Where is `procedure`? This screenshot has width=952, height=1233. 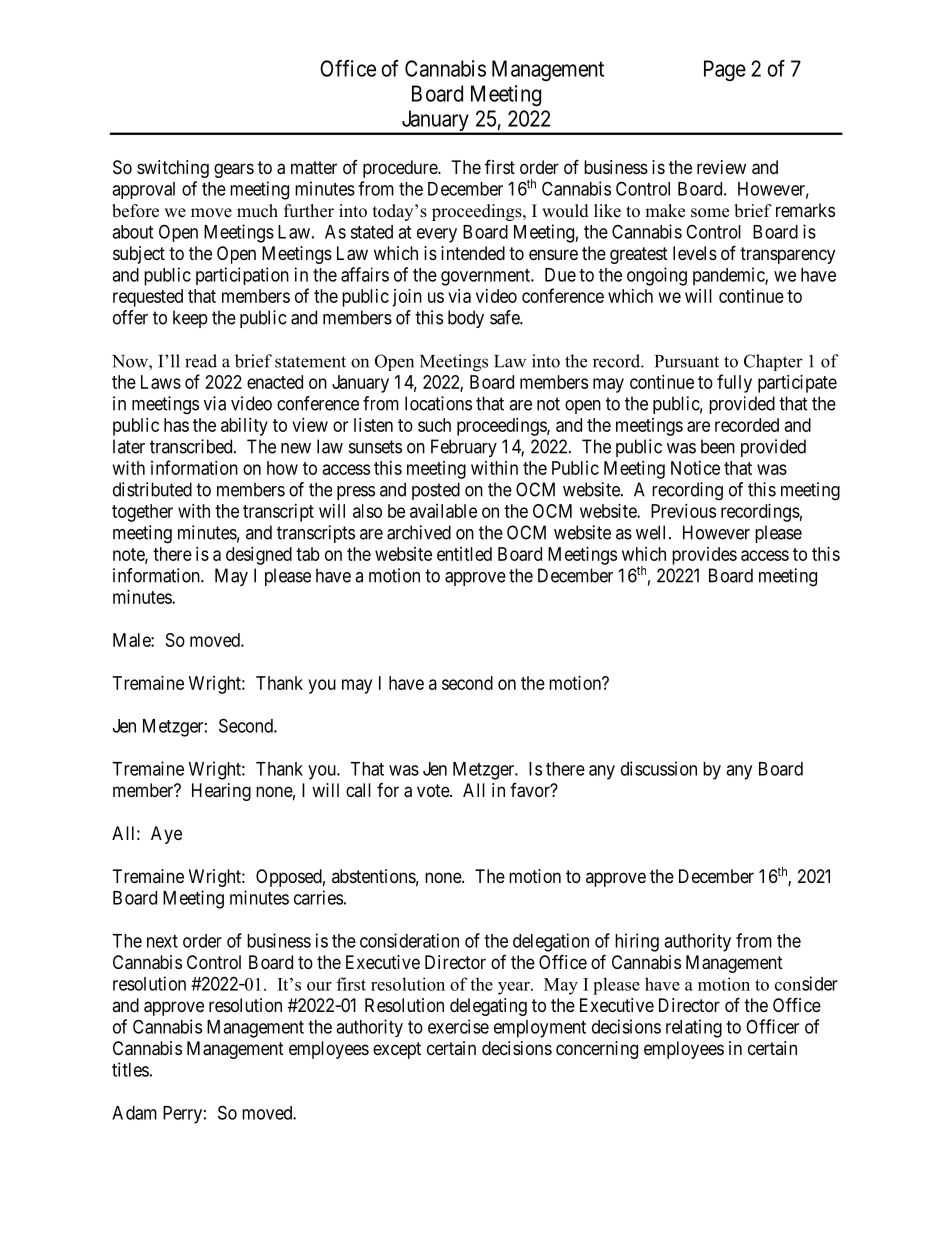
procedure is located at coordinates (401, 169).
